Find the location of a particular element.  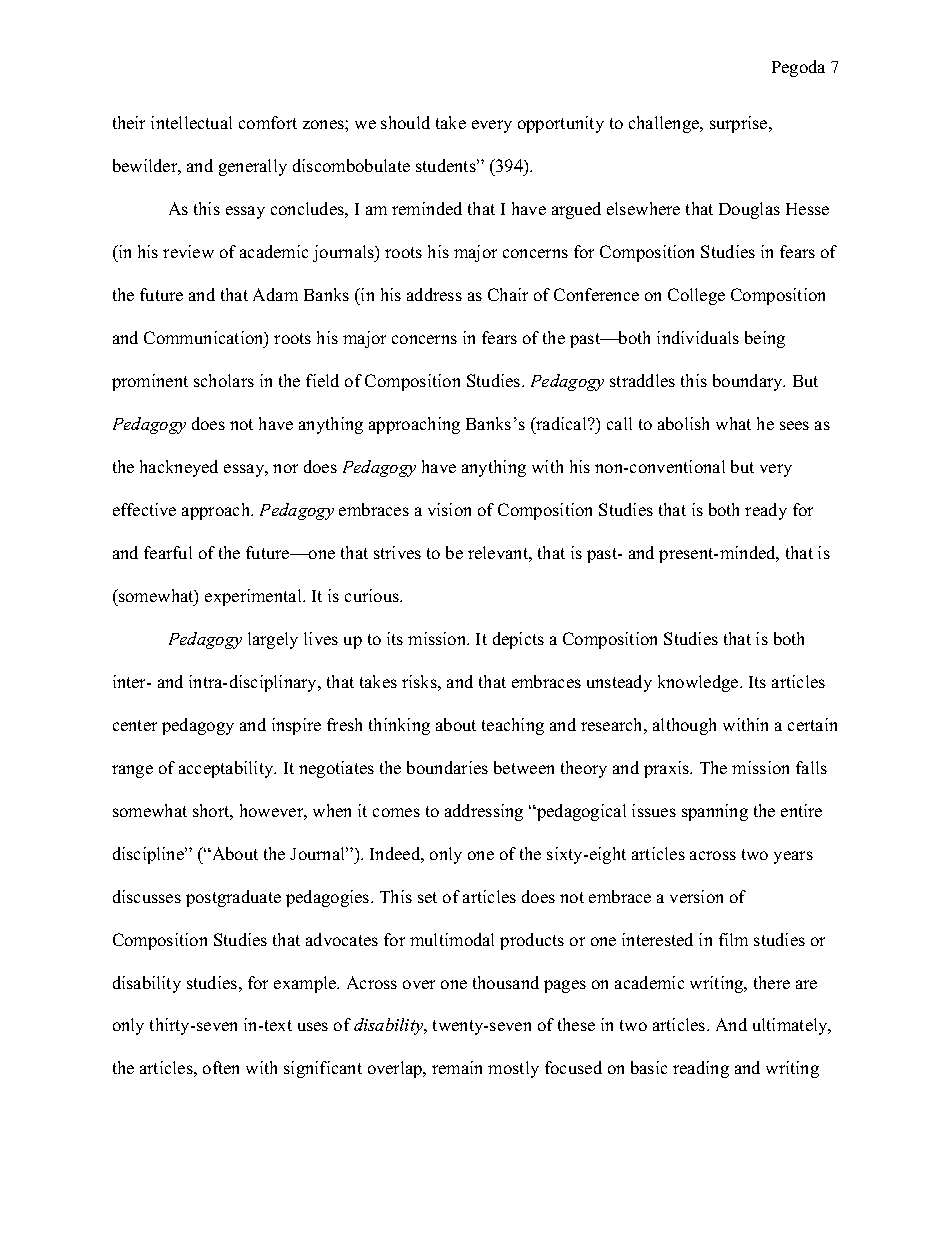

remain is located at coordinates (457, 1067).
